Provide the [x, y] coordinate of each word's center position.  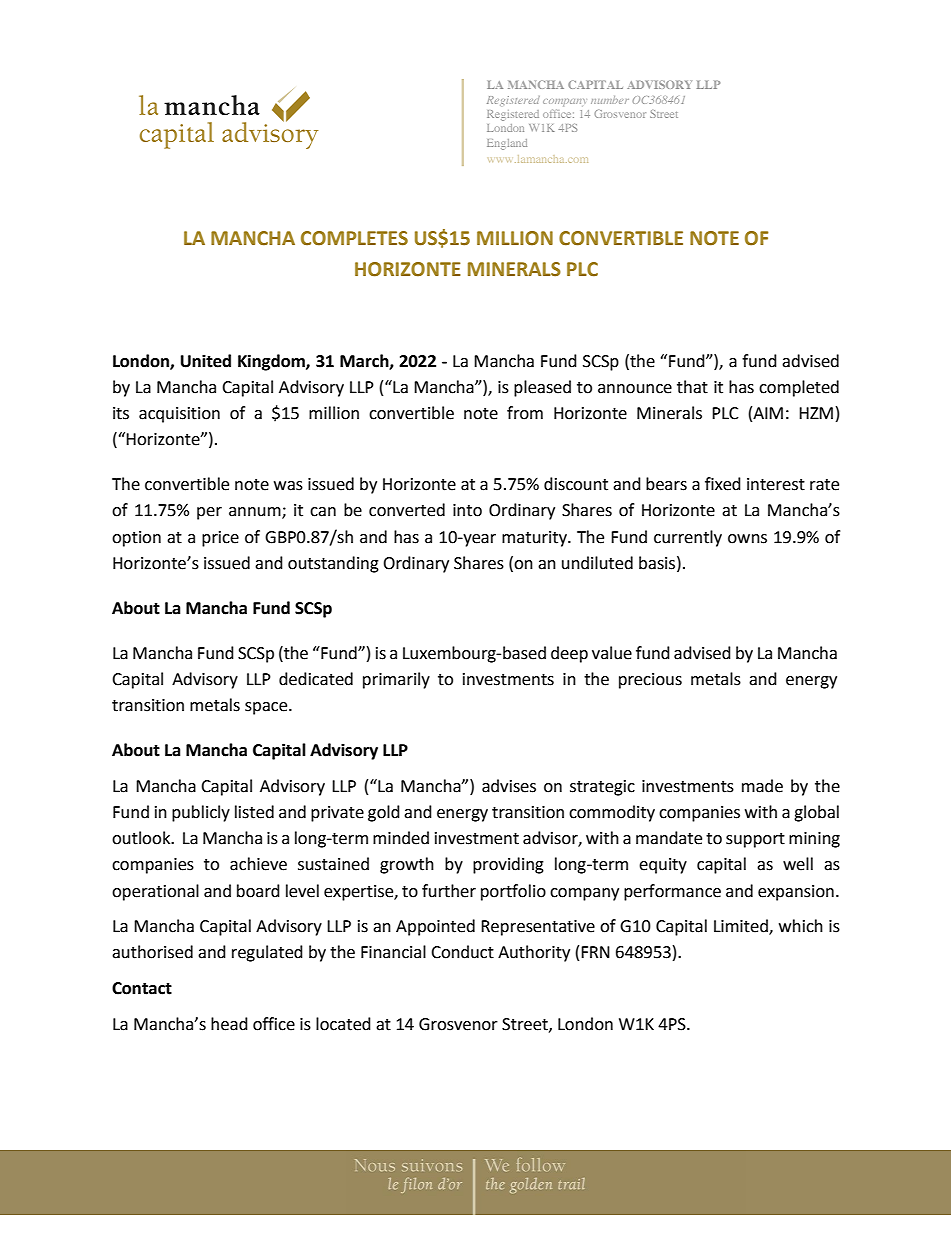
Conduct [462, 952]
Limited [742, 927]
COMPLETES [354, 238]
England [507, 144]
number [610, 100]
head [229, 1024]
